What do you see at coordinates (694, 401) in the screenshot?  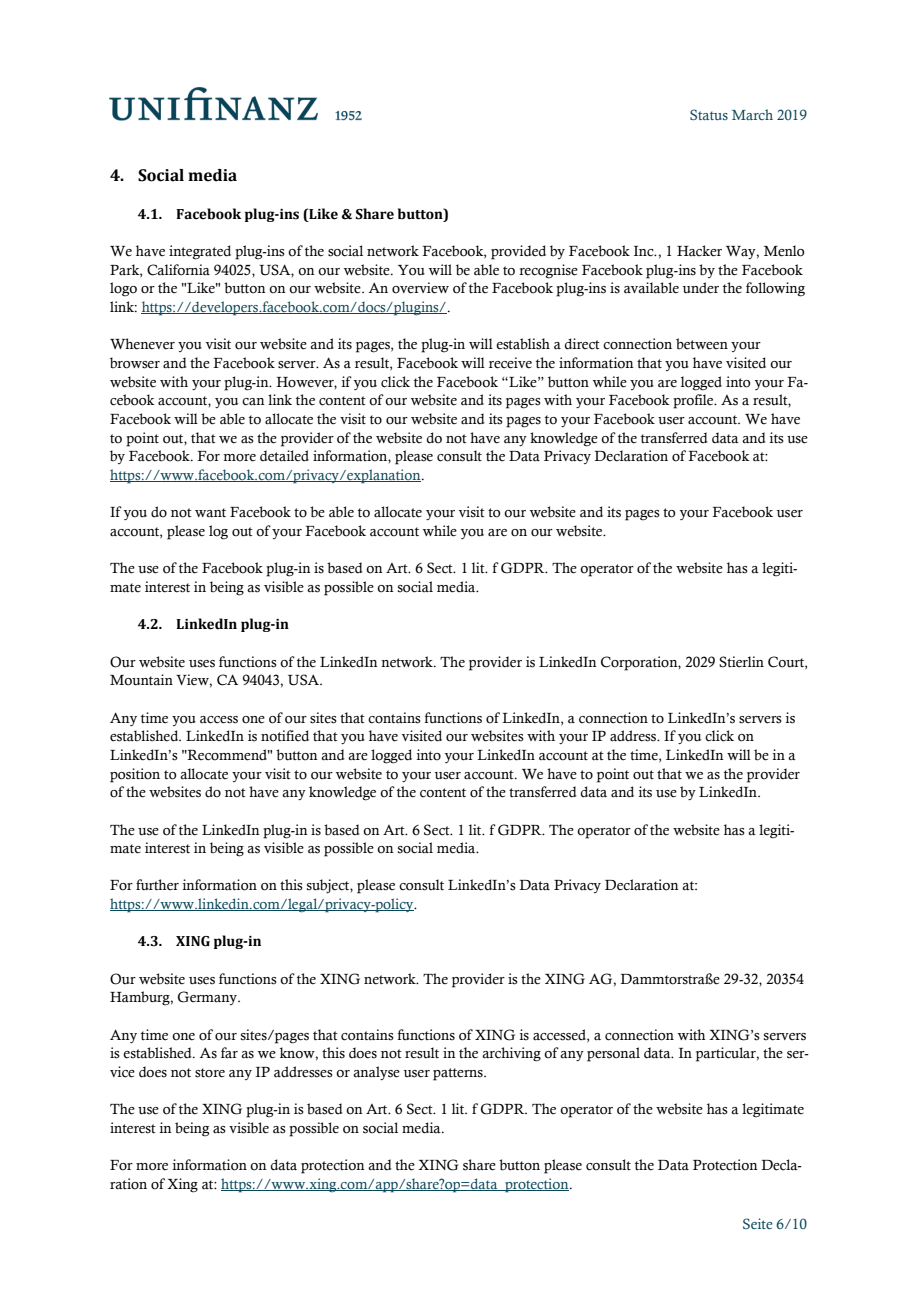 I see `profile` at bounding box center [694, 401].
